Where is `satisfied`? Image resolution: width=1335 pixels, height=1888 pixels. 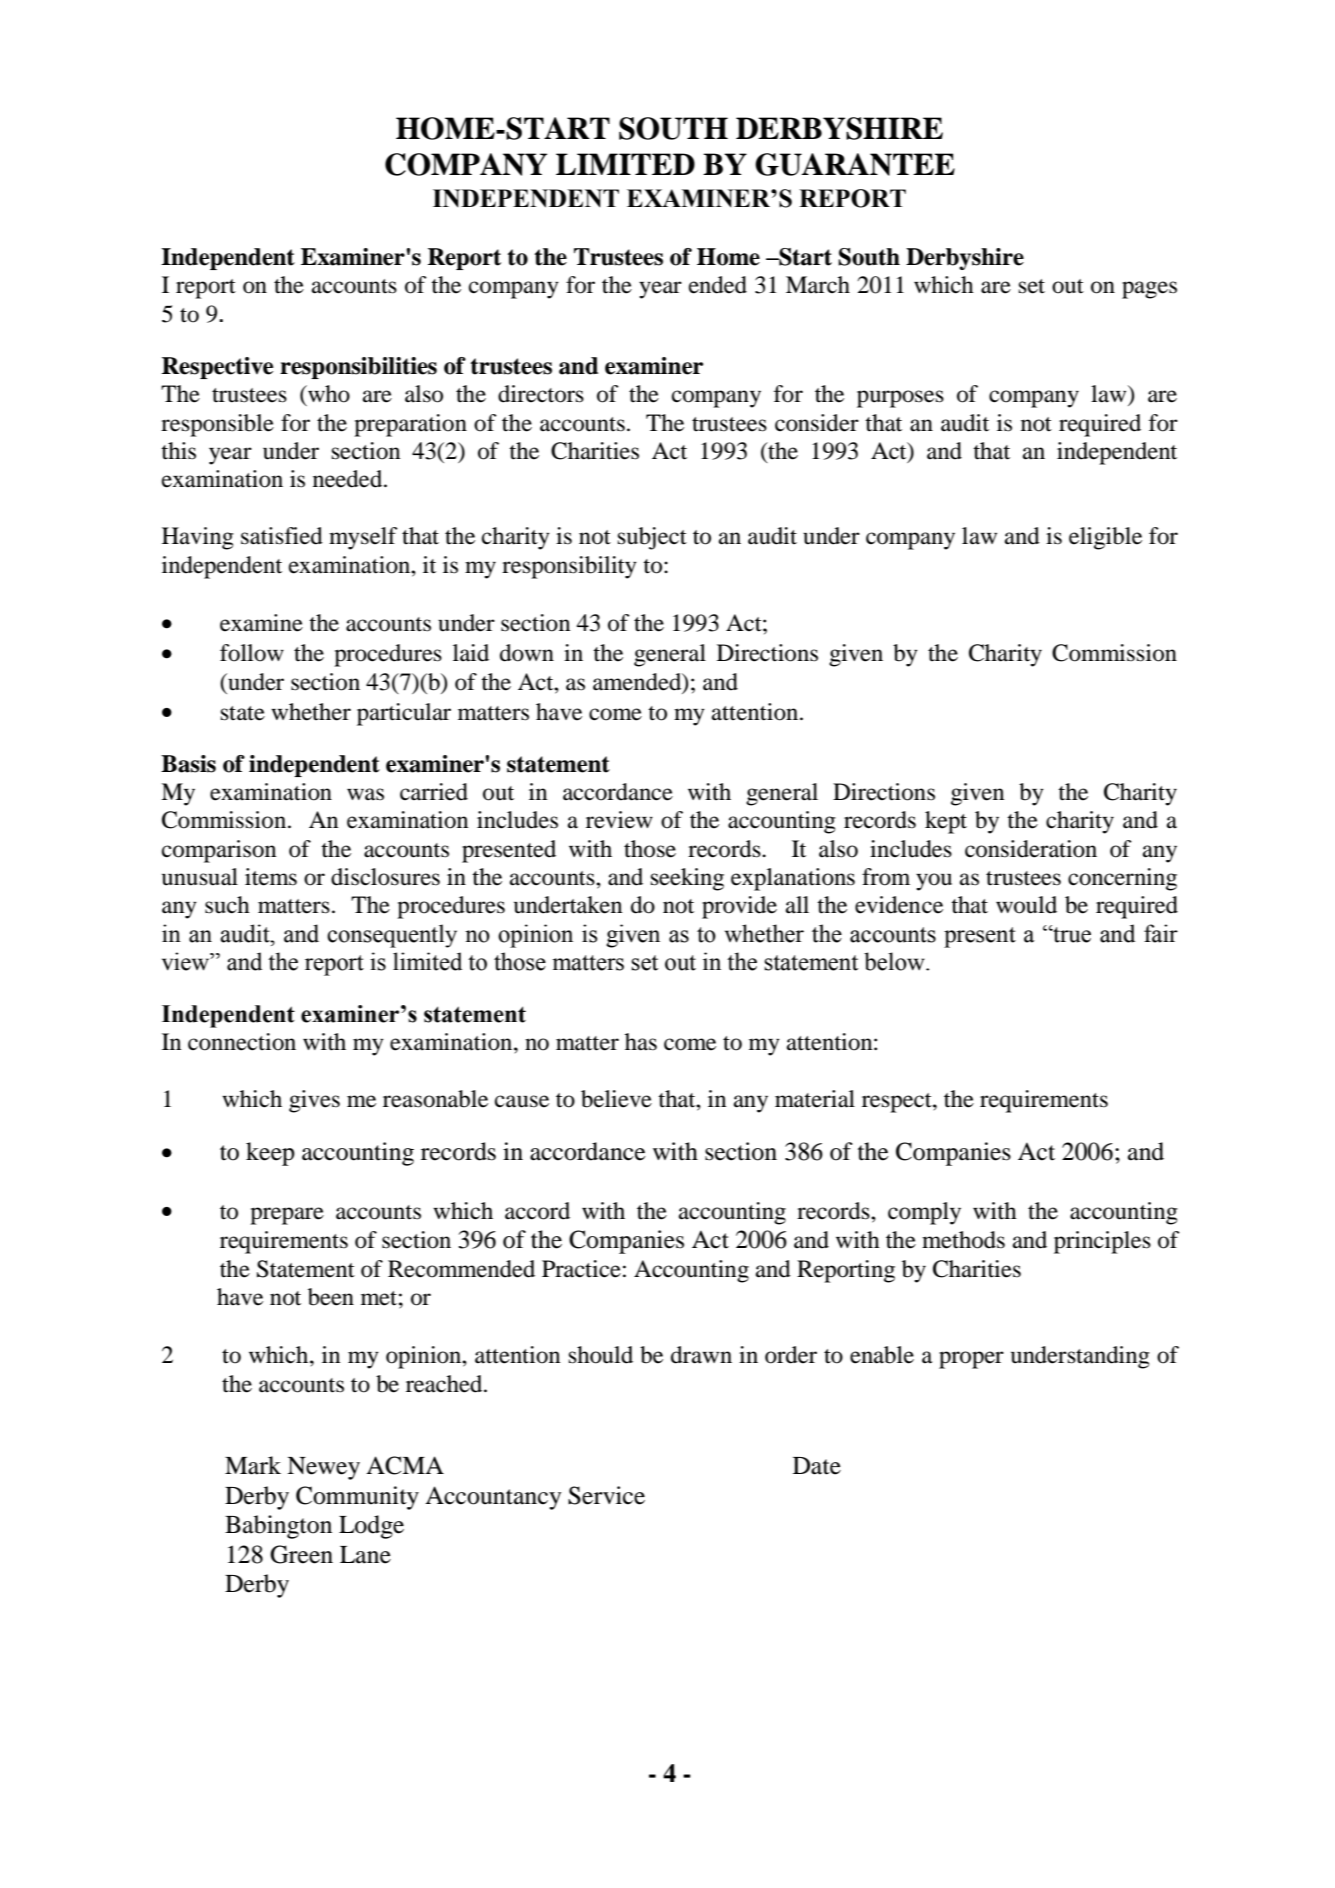 satisfied is located at coordinates (282, 536).
